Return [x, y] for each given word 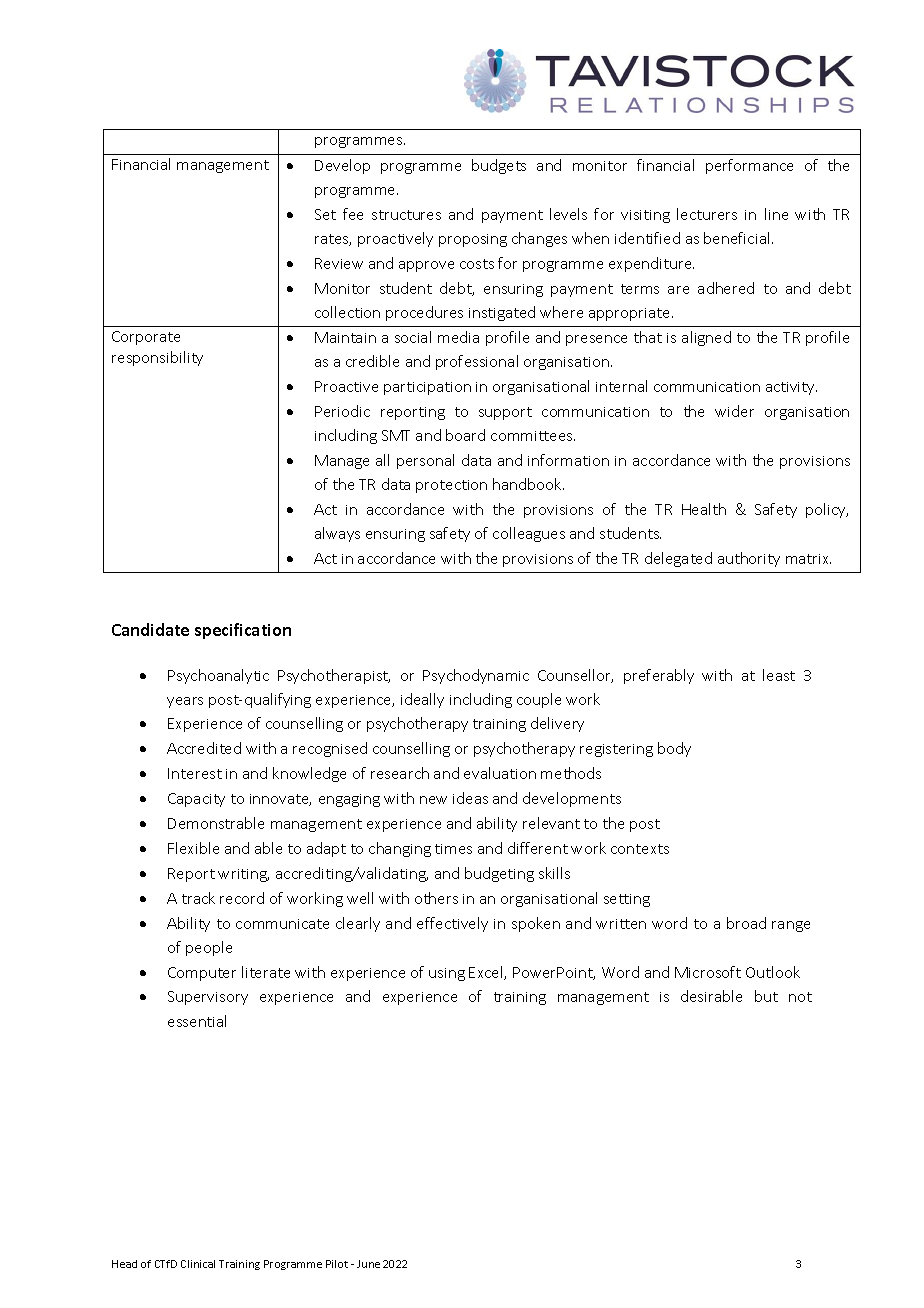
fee [353, 214]
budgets [499, 166]
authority [749, 559]
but [766, 996]
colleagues [529, 534]
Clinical [198, 1264]
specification [243, 631]
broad [746, 923]
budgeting [499, 874]
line [776, 214]
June [368, 1264]
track [198, 898]
